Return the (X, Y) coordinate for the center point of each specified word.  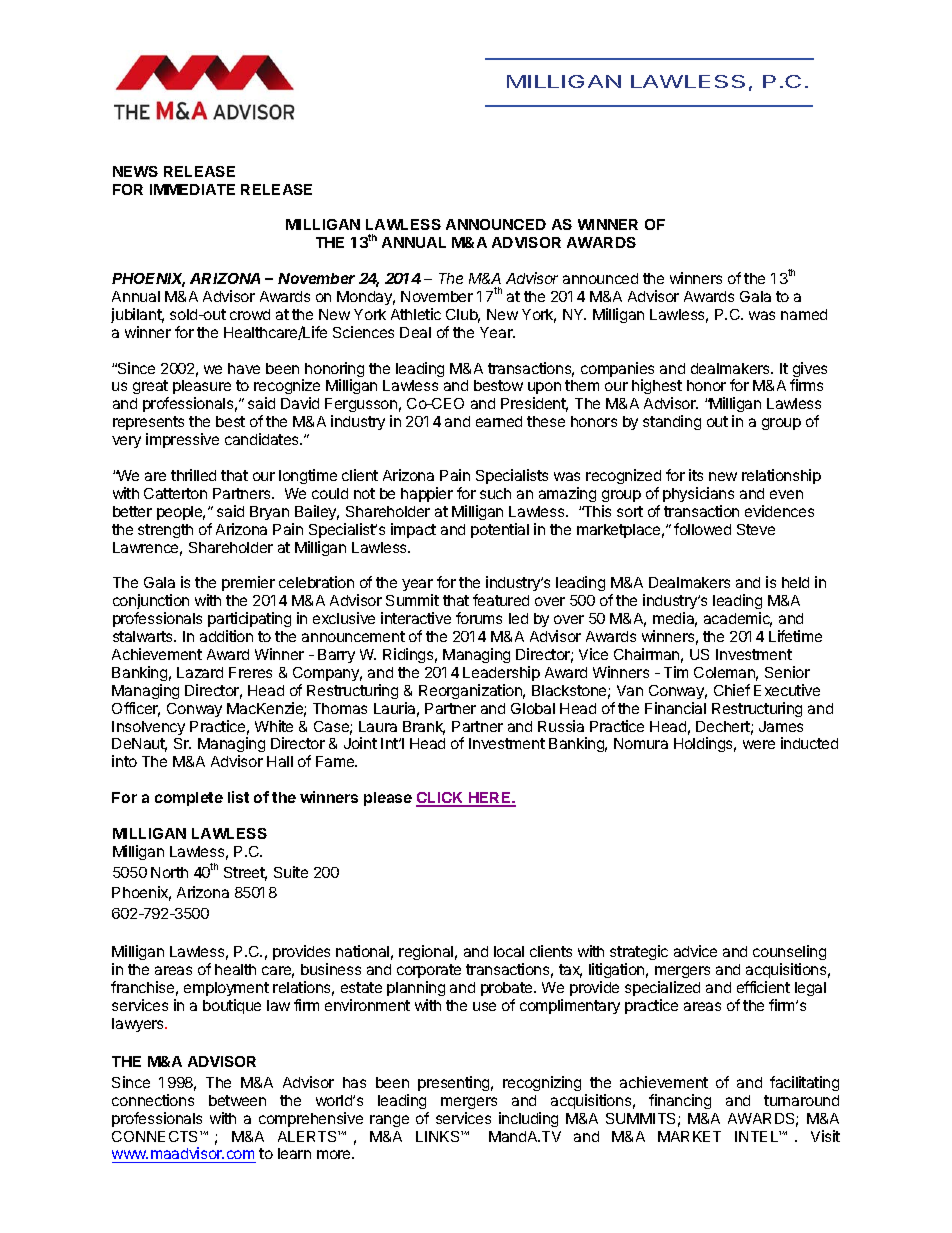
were (759, 744)
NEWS (135, 171)
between (237, 1100)
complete (189, 799)
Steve (756, 529)
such (495, 493)
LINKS (439, 1136)
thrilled (193, 475)
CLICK (441, 799)
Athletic (416, 314)
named (804, 314)
